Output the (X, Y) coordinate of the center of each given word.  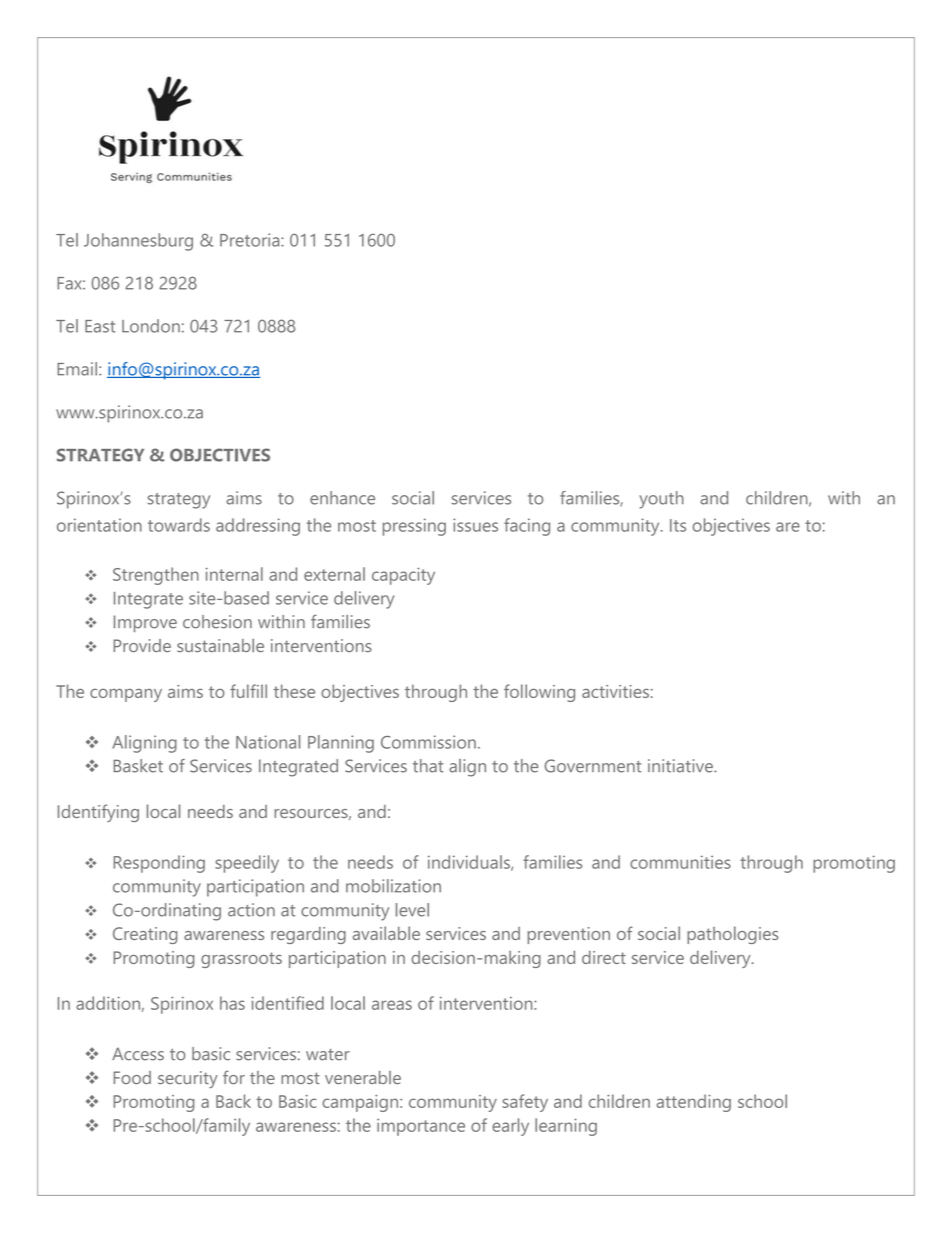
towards (179, 525)
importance (421, 1127)
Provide (142, 645)
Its (678, 525)
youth (661, 500)
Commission (428, 742)
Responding (159, 864)
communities (680, 862)
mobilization (393, 886)
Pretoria (251, 240)
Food (132, 1077)
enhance (342, 498)
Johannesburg (138, 242)
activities (615, 691)
